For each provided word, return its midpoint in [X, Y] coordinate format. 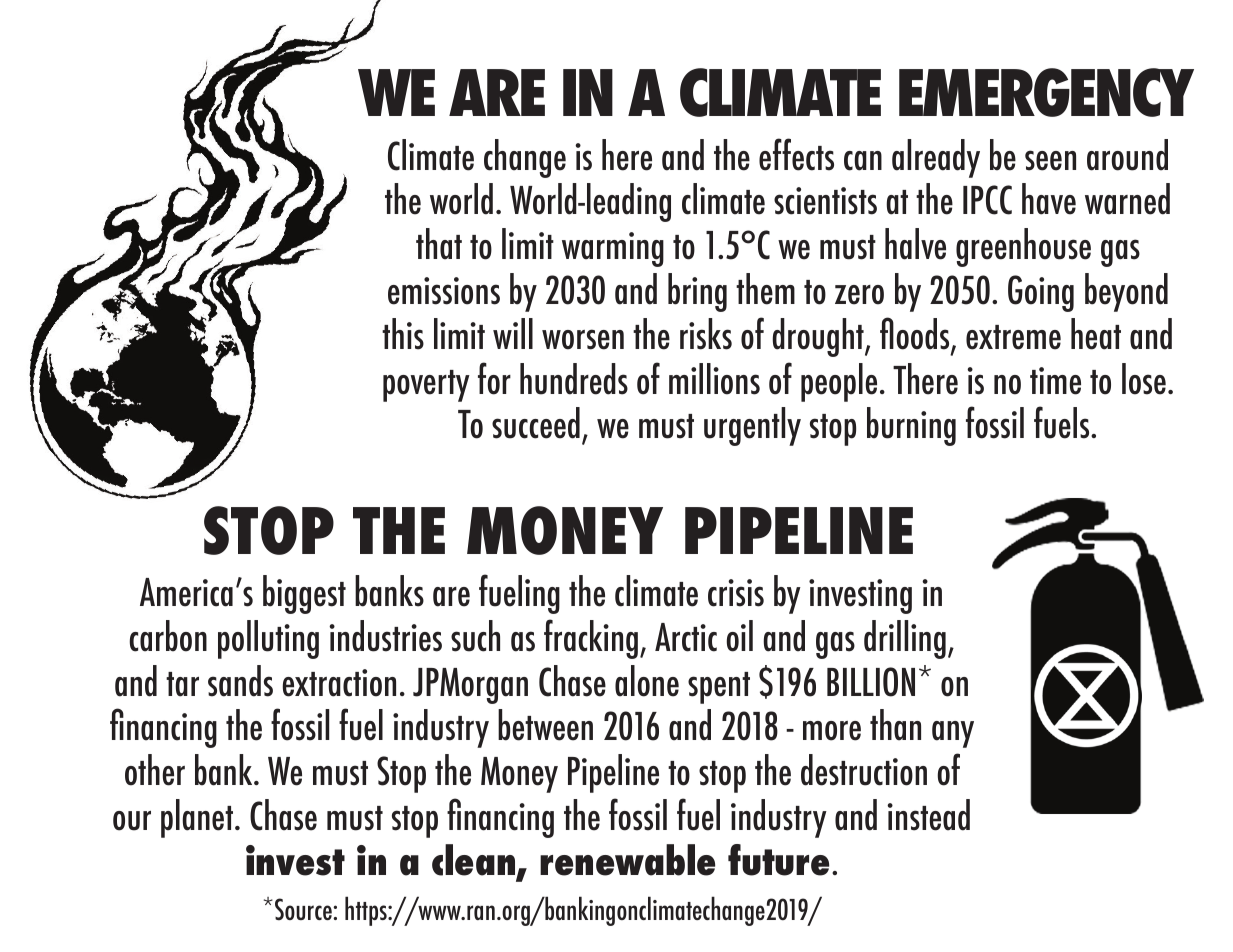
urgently [752, 426]
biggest [304, 594]
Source [304, 909]
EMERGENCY [1046, 92]
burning [911, 426]
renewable [627, 860]
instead [928, 815]
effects [796, 154]
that [439, 244]
